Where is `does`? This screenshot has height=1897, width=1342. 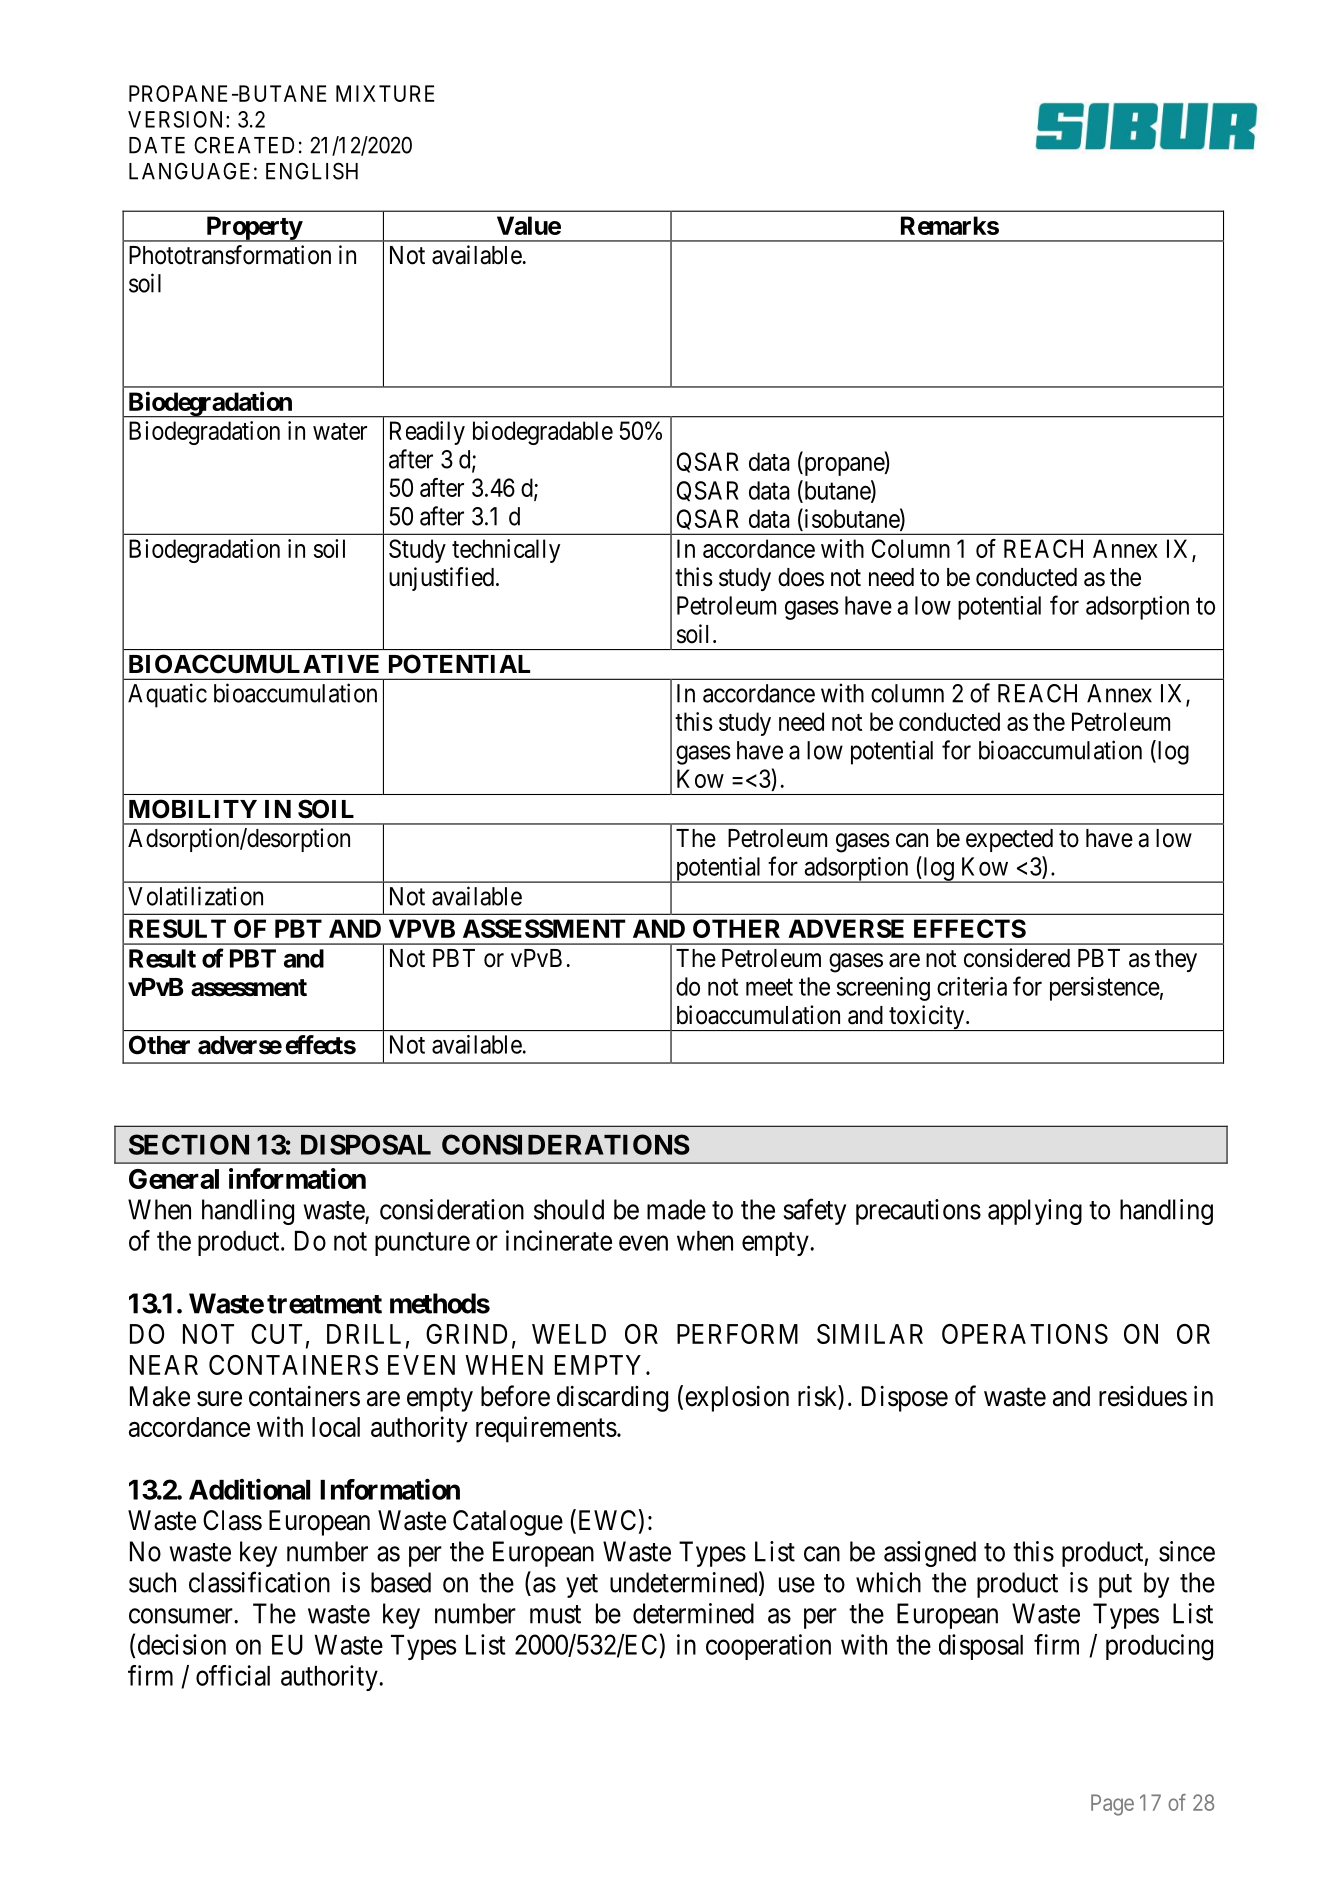
does is located at coordinates (801, 577).
